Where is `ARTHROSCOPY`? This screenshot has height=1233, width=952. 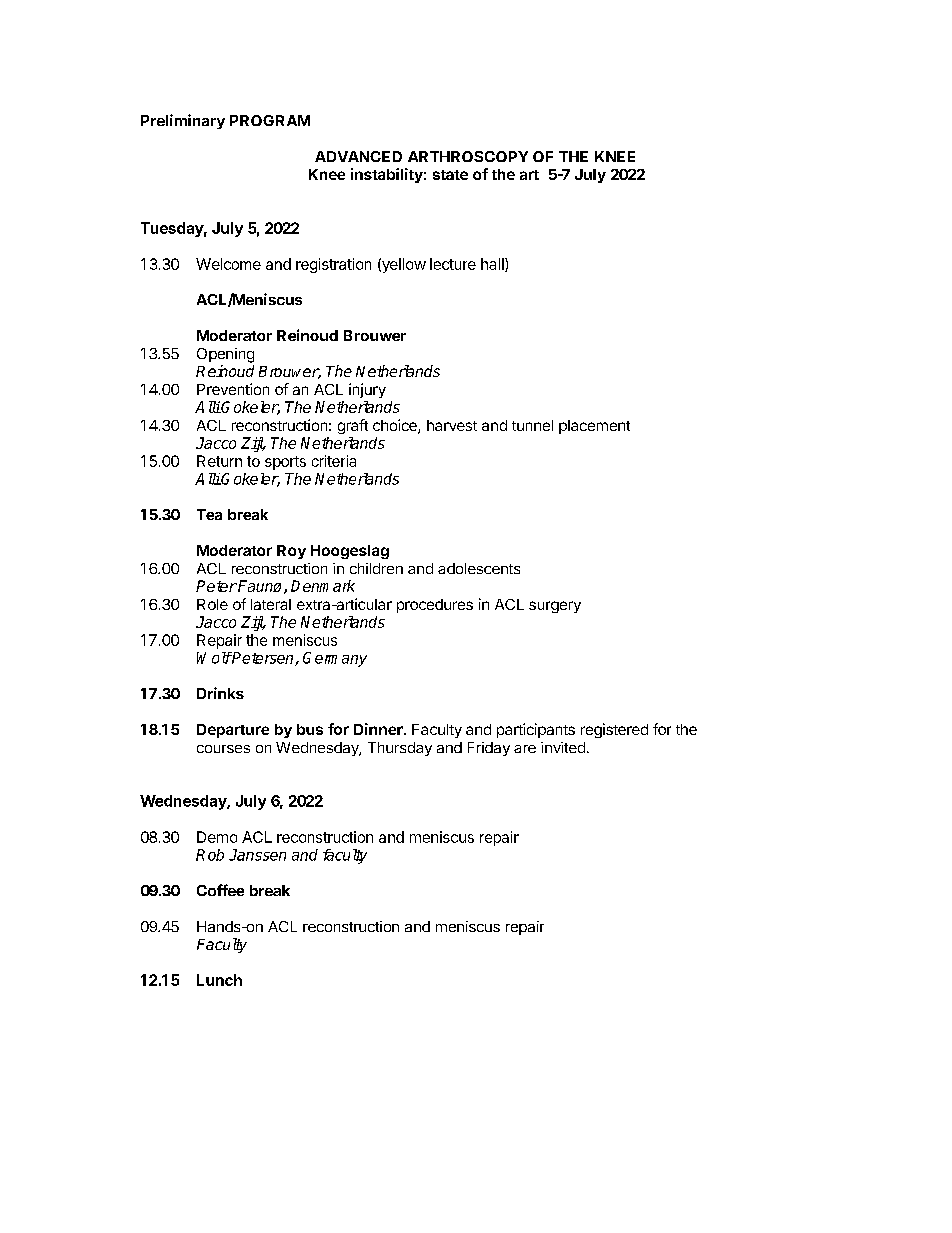
ARTHROSCOPY is located at coordinates (468, 156).
